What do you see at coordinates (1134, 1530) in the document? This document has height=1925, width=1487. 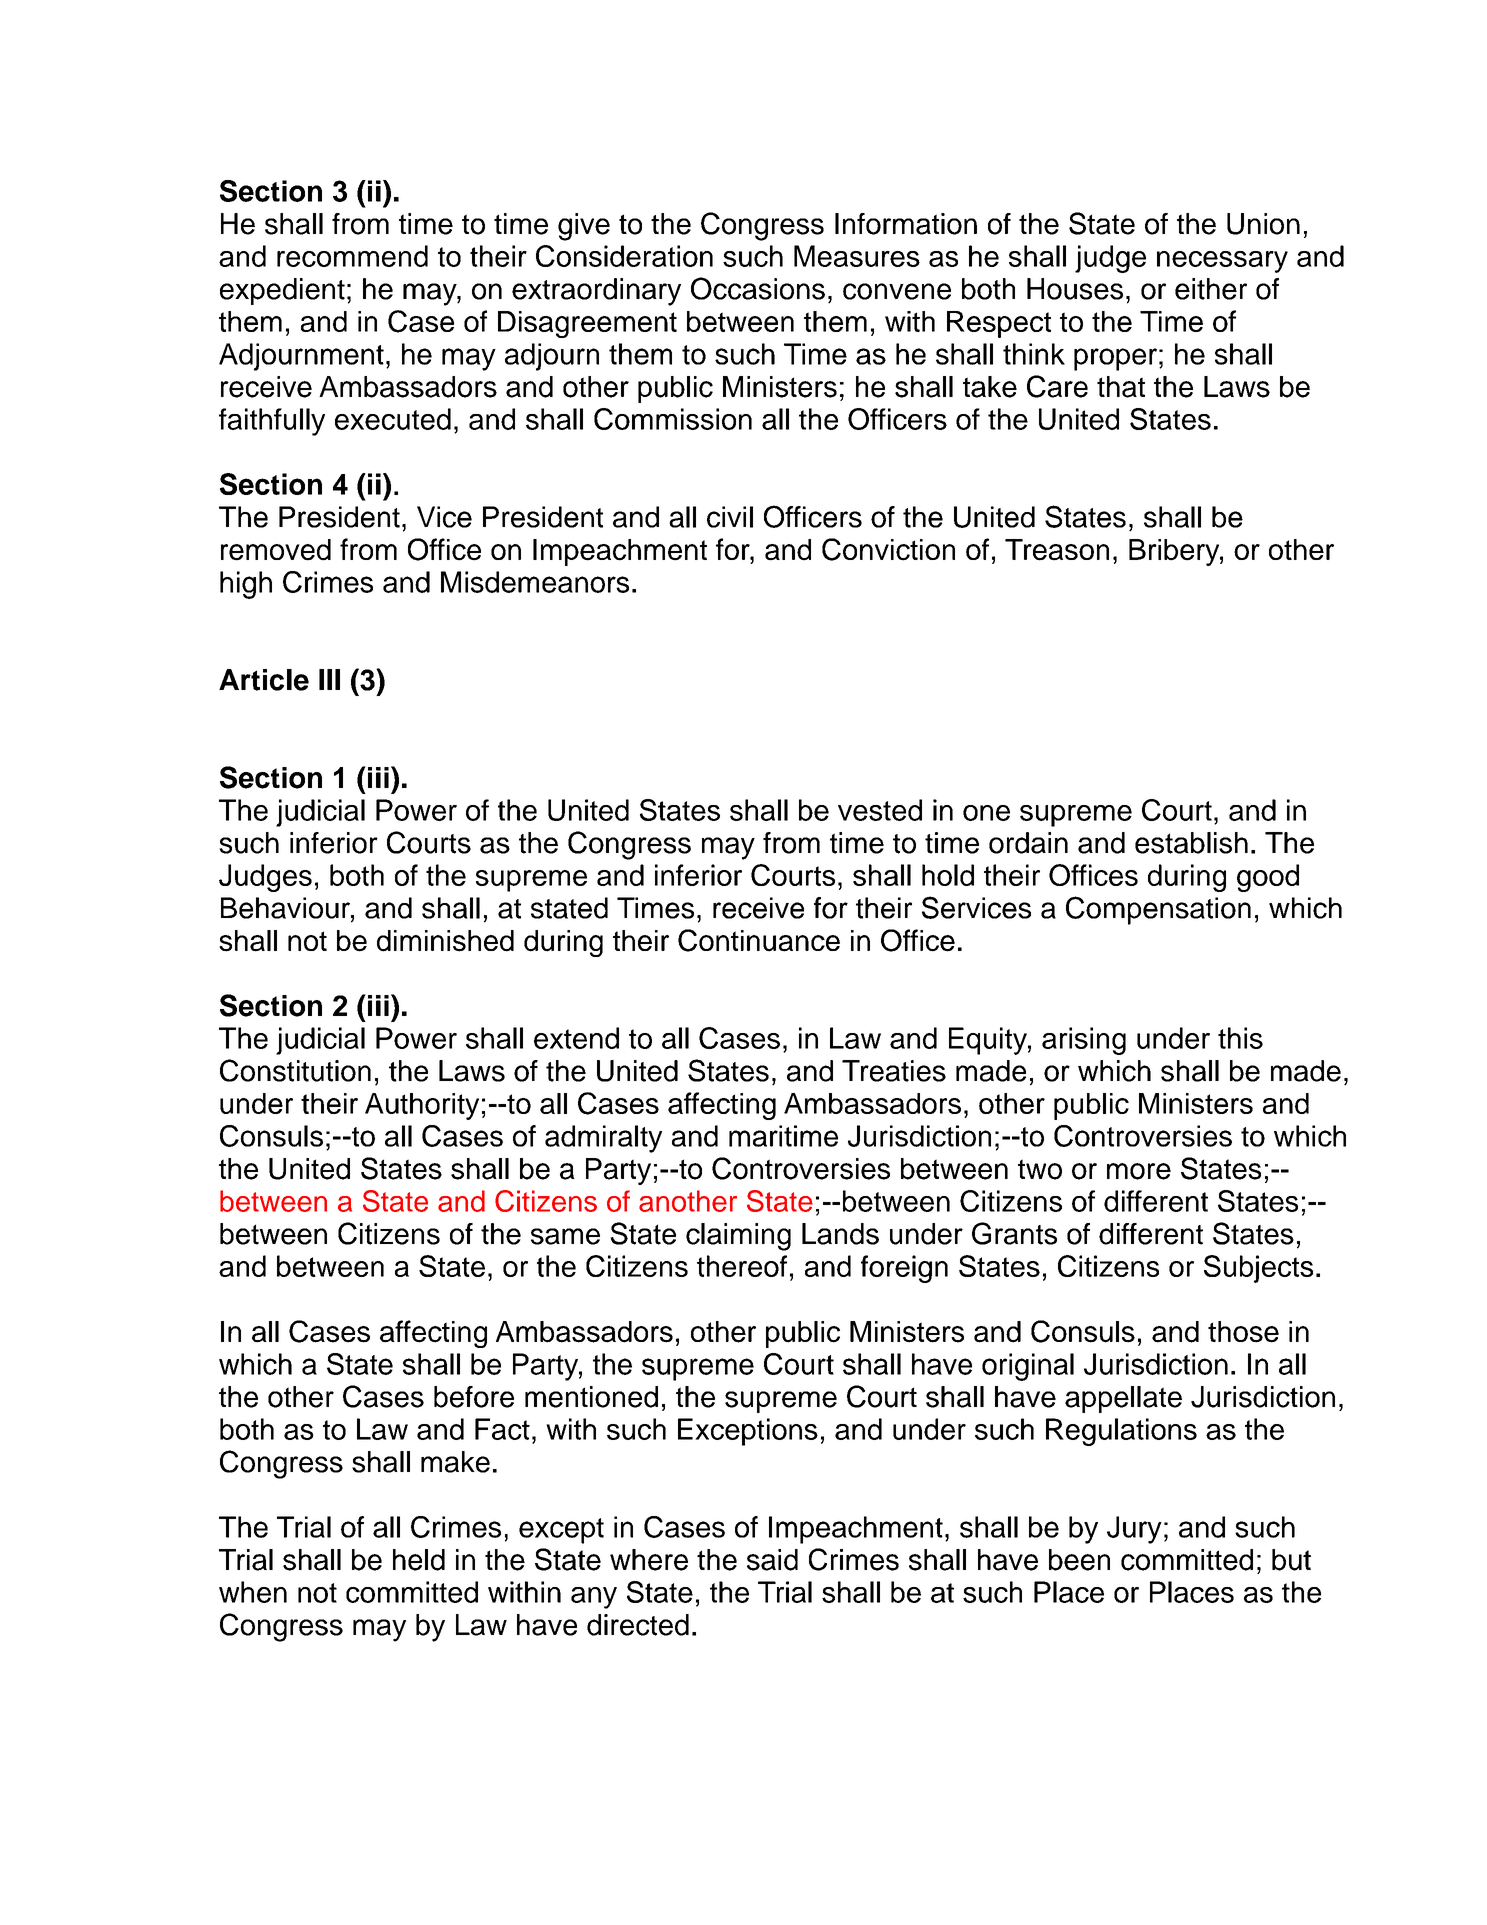 I see `Jury` at bounding box center [1134, 1530].
